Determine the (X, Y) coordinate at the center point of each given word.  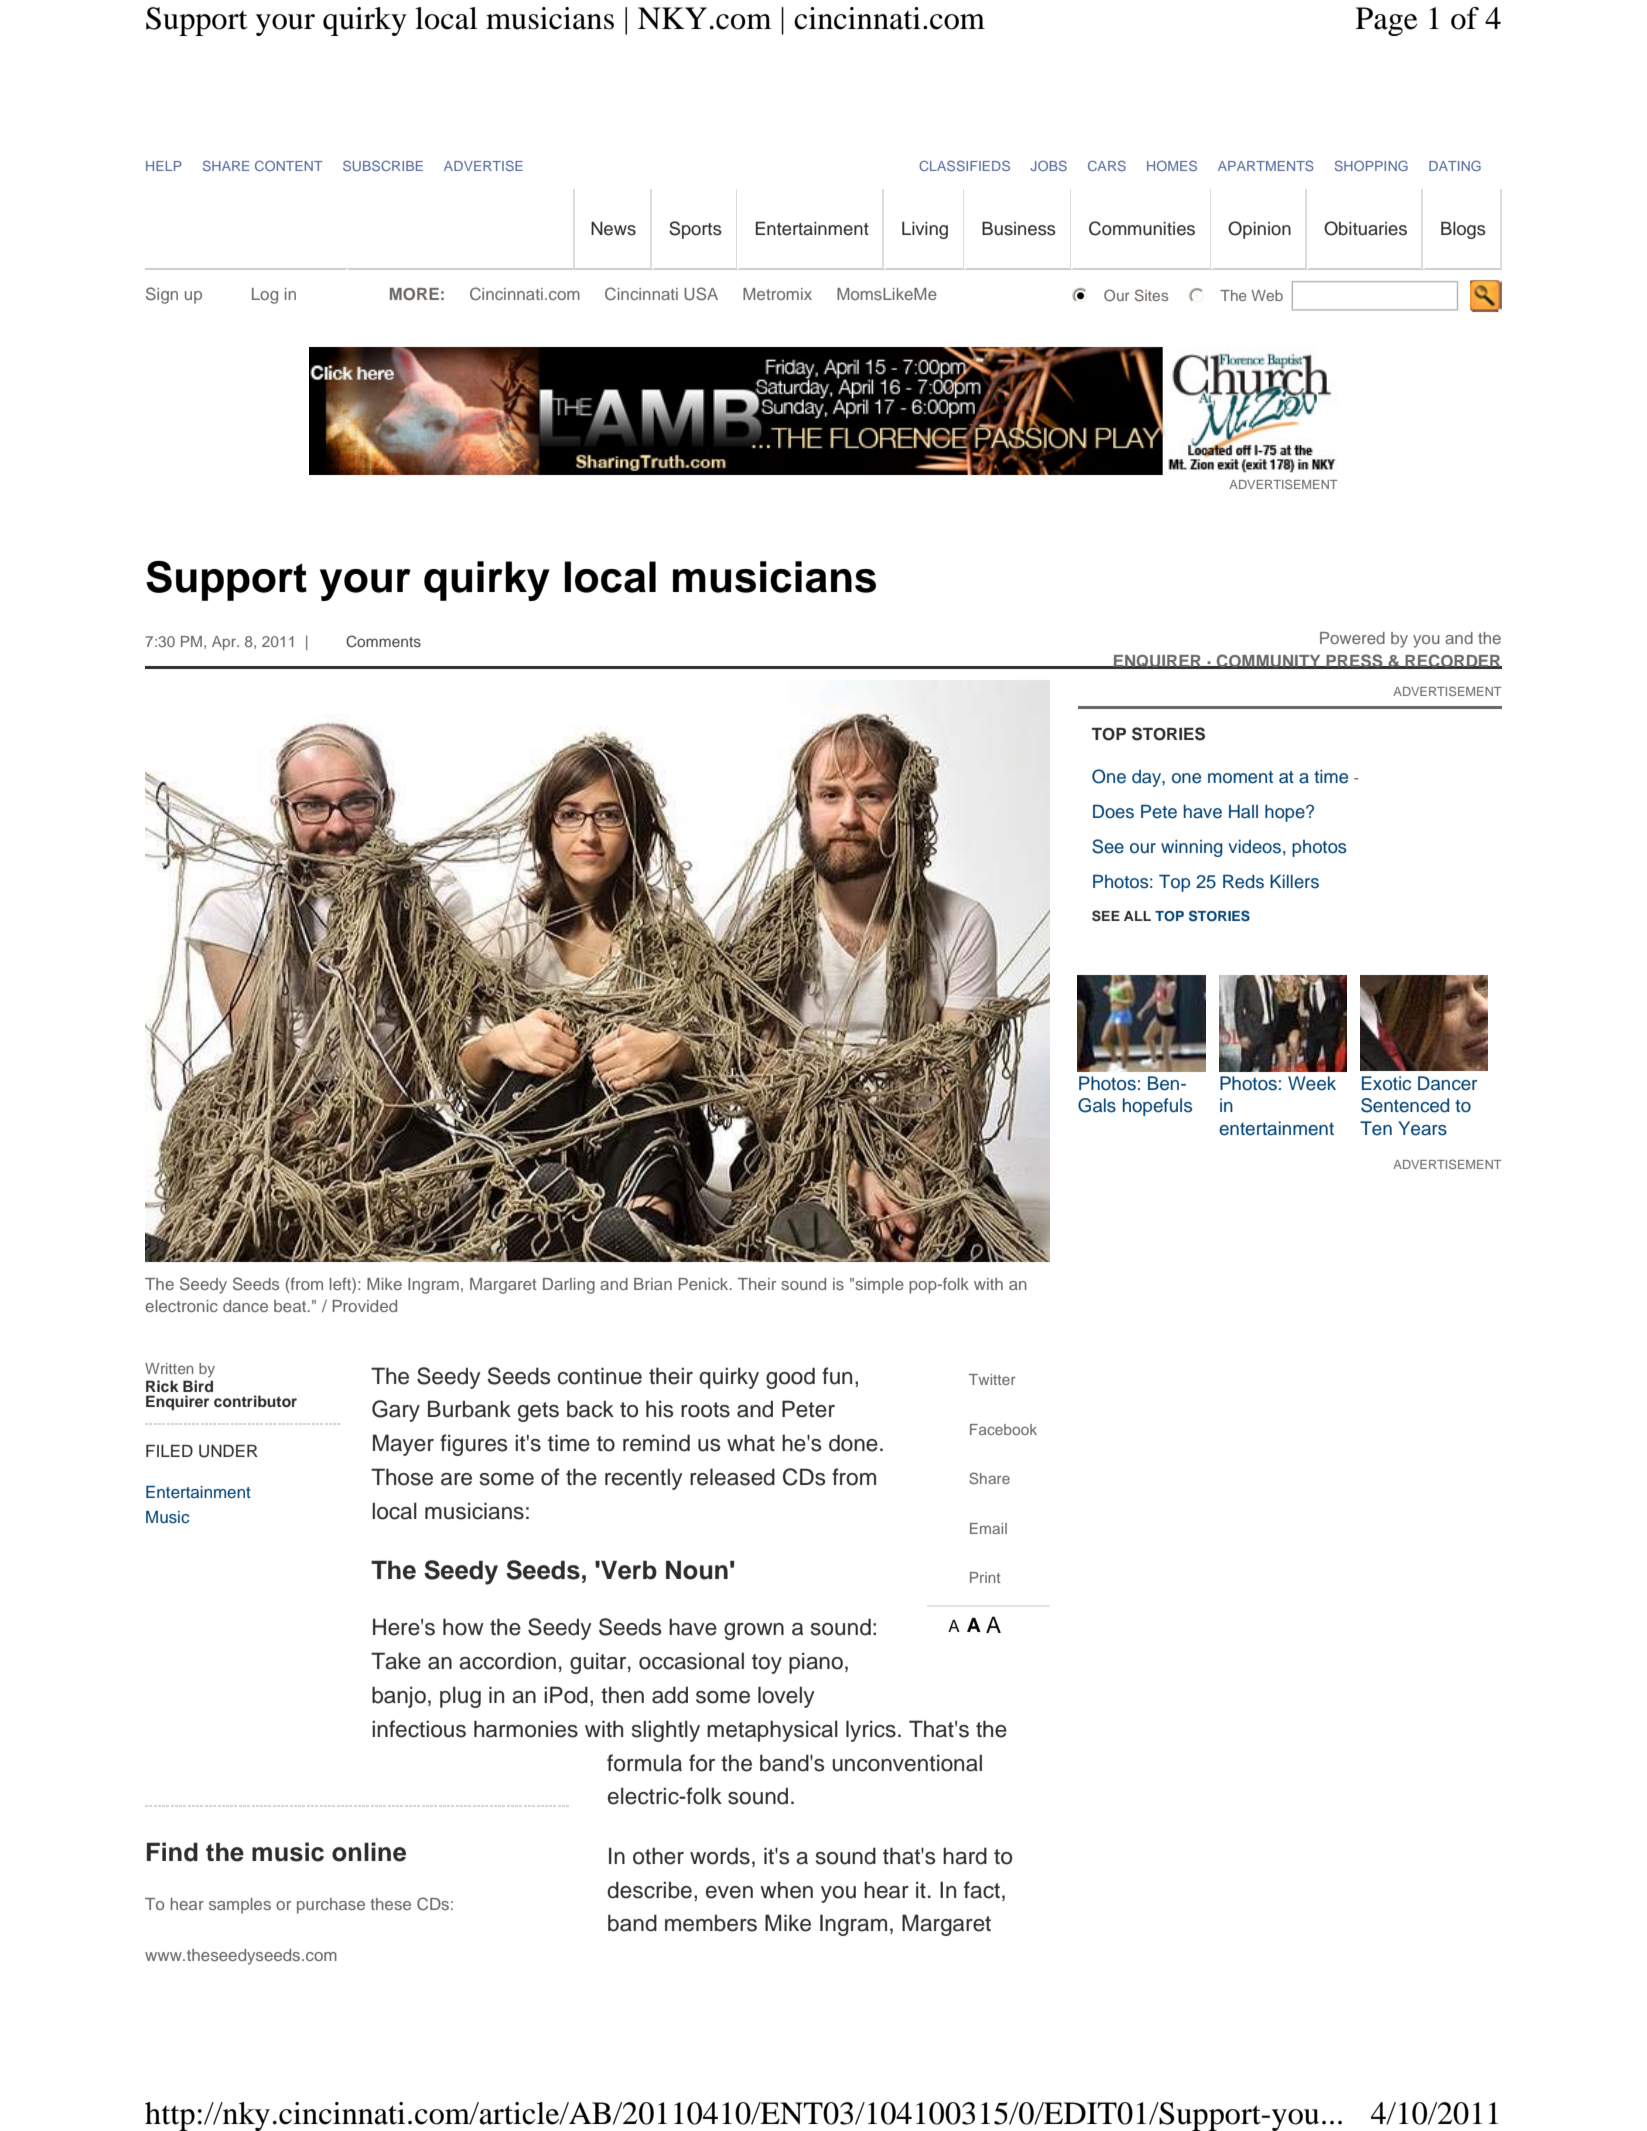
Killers (1294, 882)
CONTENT (289, 166)
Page (1387, 21)
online (369, 1852)
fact (982, 1890)
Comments (383, 641)
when (786, 1890)
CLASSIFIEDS (964, 165)
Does (1113, 812)
